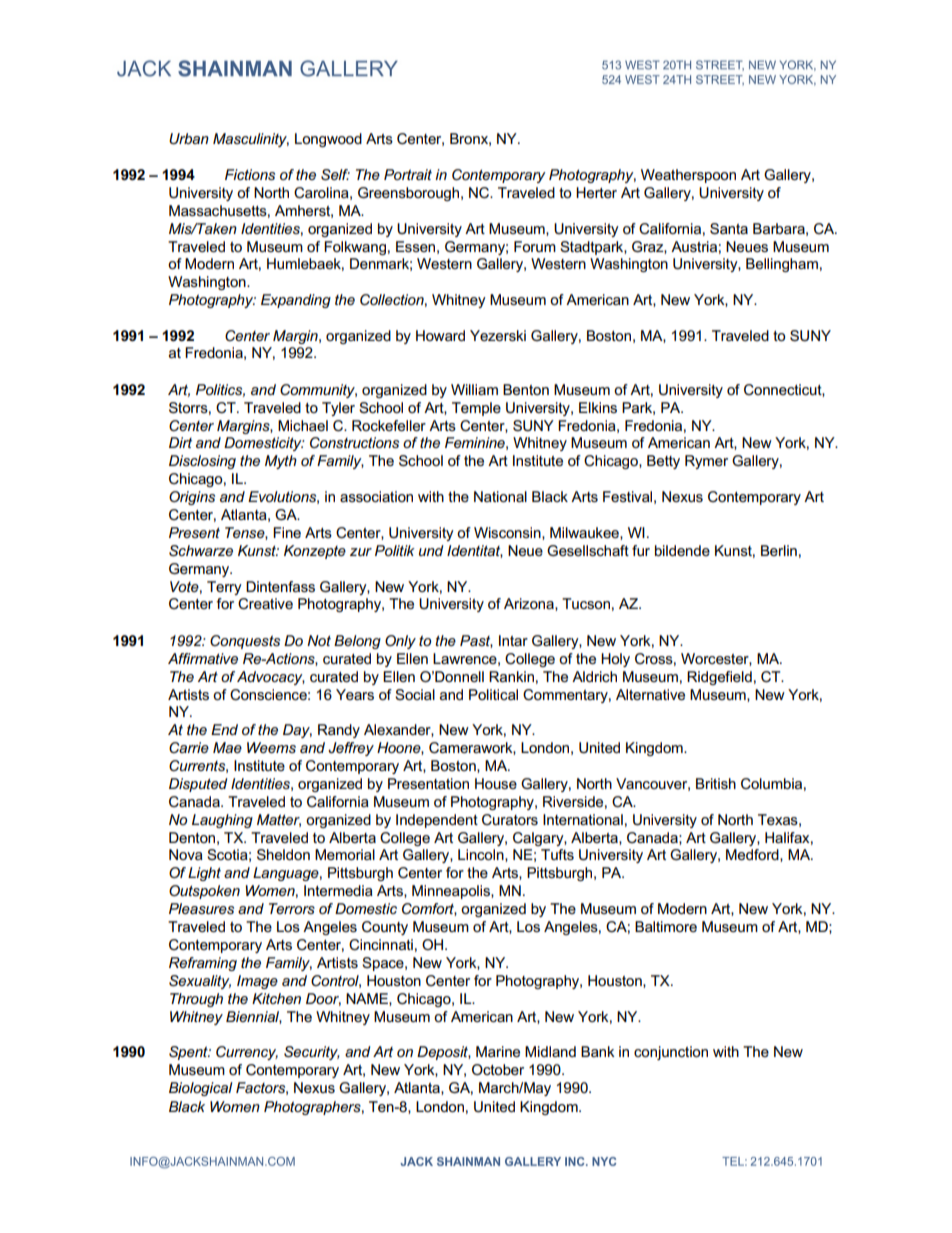 This page has width=952, height=1233. Describe the element at coordinates (247, 1053) in the page. I see `Currency` at that location.
